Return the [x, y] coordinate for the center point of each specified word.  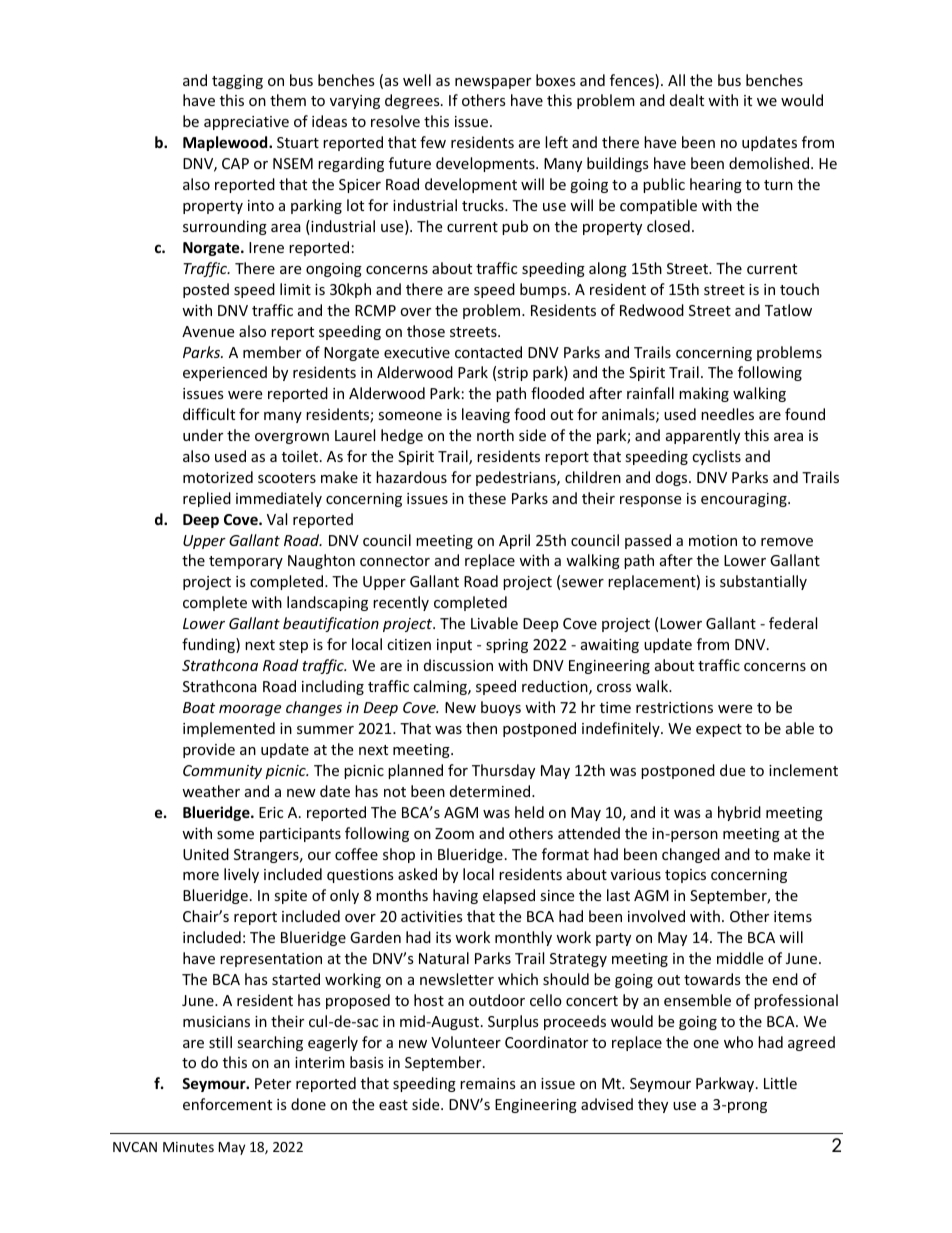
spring [507, 646]
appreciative [246, 123]
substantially [763, 582]
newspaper [493, 83]
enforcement [227, 1104]
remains [488, 1083]
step [293, 646]
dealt [687, 100]
